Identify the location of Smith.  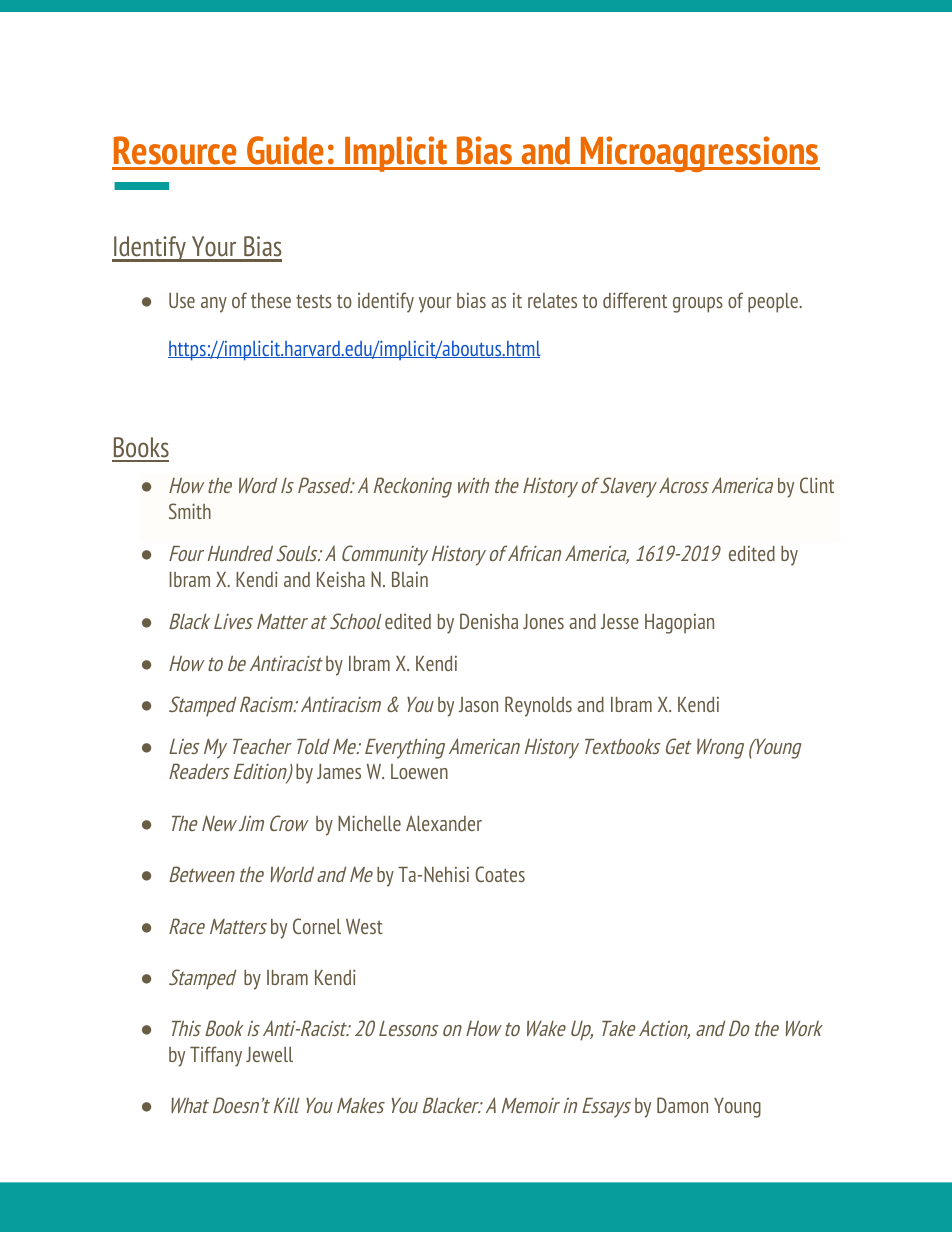
(190, 511).
